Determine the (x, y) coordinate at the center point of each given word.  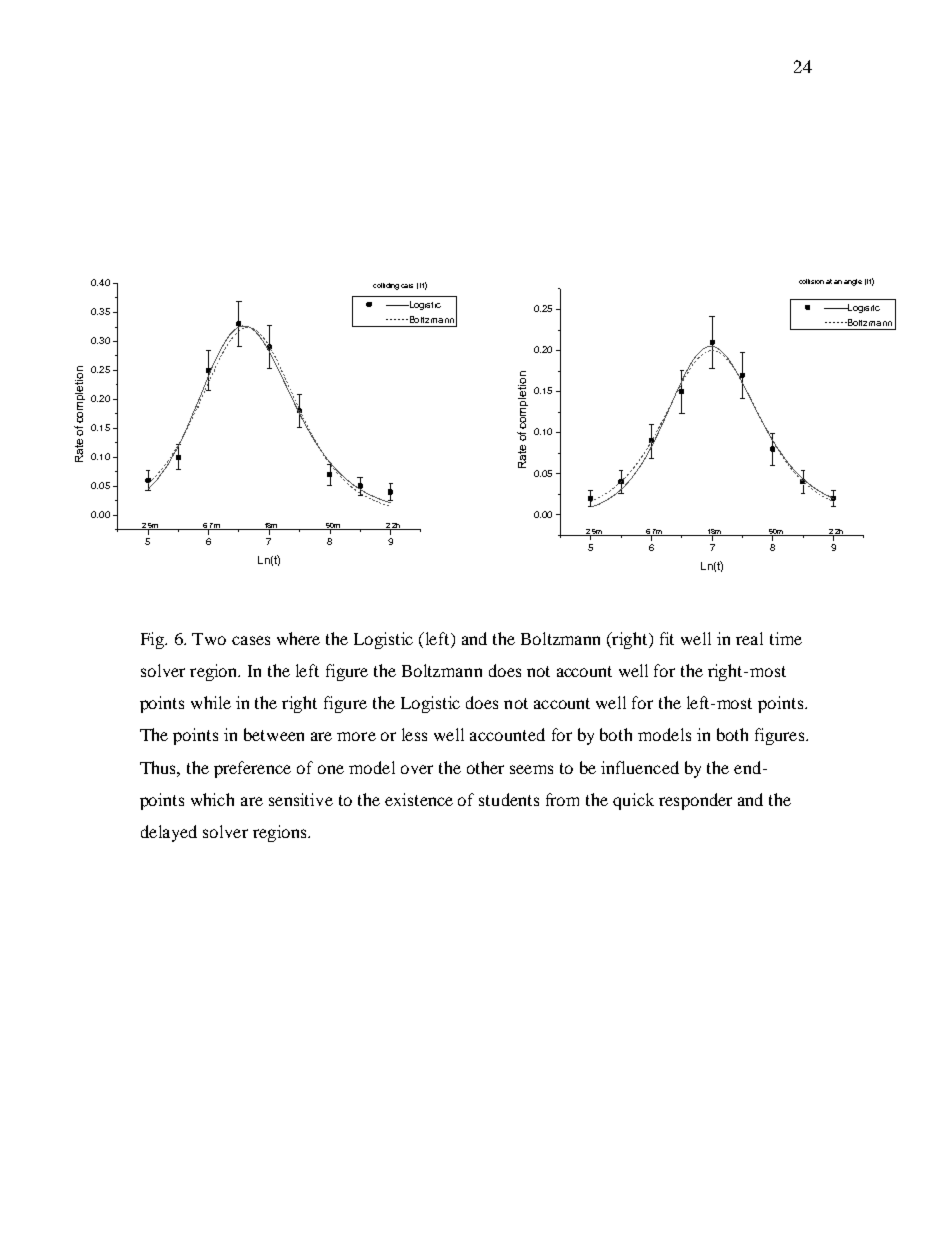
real (749, 638)
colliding (386, 286)
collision (811, 281)
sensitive (301, 799)
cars (407, 286)
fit (667, 638)
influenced (640, 767)
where (298, 638)
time (786, 638)
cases (251, 640)
